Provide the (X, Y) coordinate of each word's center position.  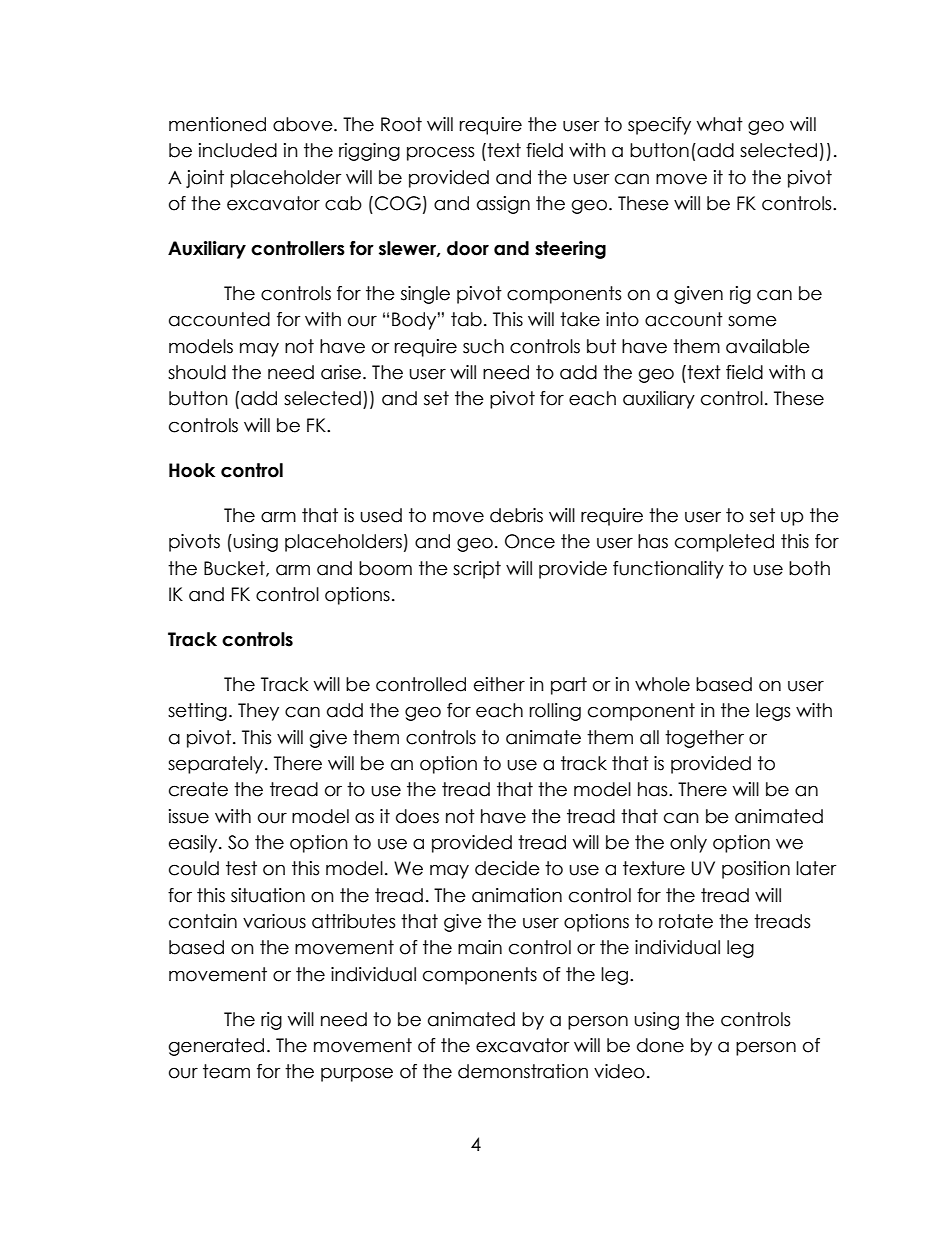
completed (724, 543)
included (238, 150)
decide (507, 868)
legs (773, 712)
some (752, 321)
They (258, 712)
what (720, 124)
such (483, 346)
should (197, 372)
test (241, 868)
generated (216, 1047)
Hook (192, 470)
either (499, 684)
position (756, 870)
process (440, 153)
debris (516, 515)
